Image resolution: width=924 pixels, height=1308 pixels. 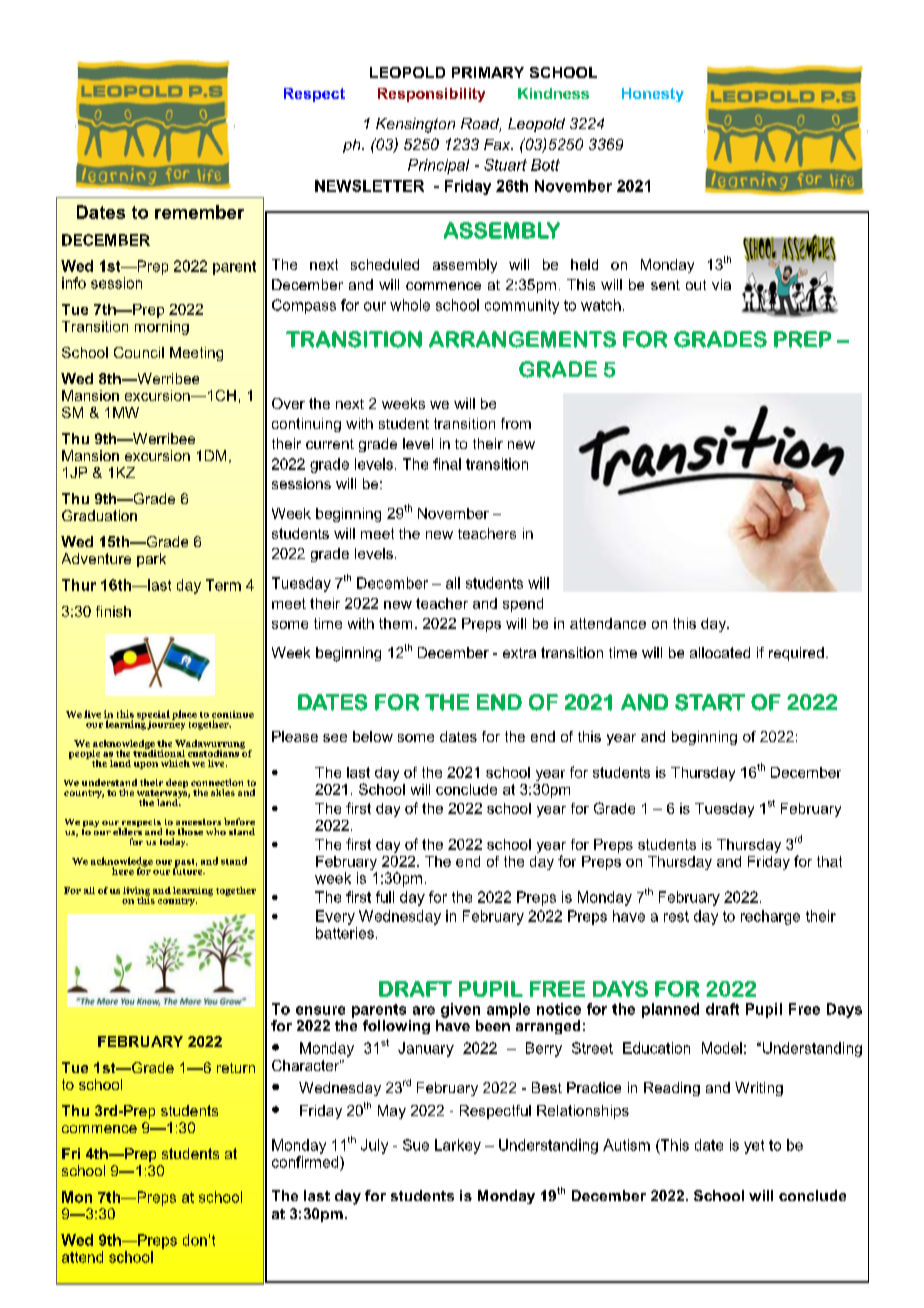 I want to click on remember, so click(x=199, y=212).
